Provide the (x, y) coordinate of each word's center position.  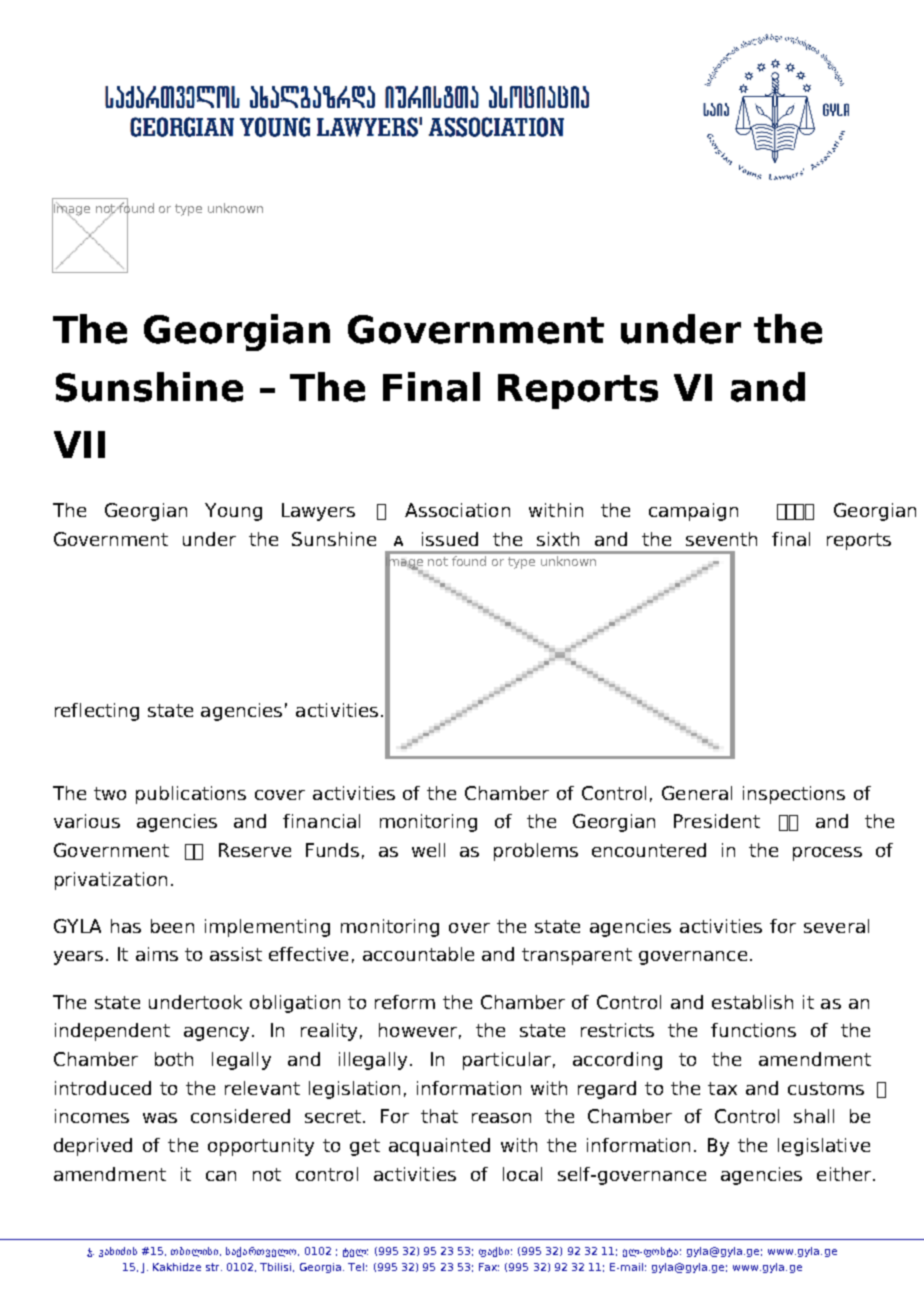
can (221, 1176)
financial (321, 821)
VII (79, 444)
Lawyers (318, 512)
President (717, 821)
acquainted (439, 1147)
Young (233, 512)
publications (191, 795)
